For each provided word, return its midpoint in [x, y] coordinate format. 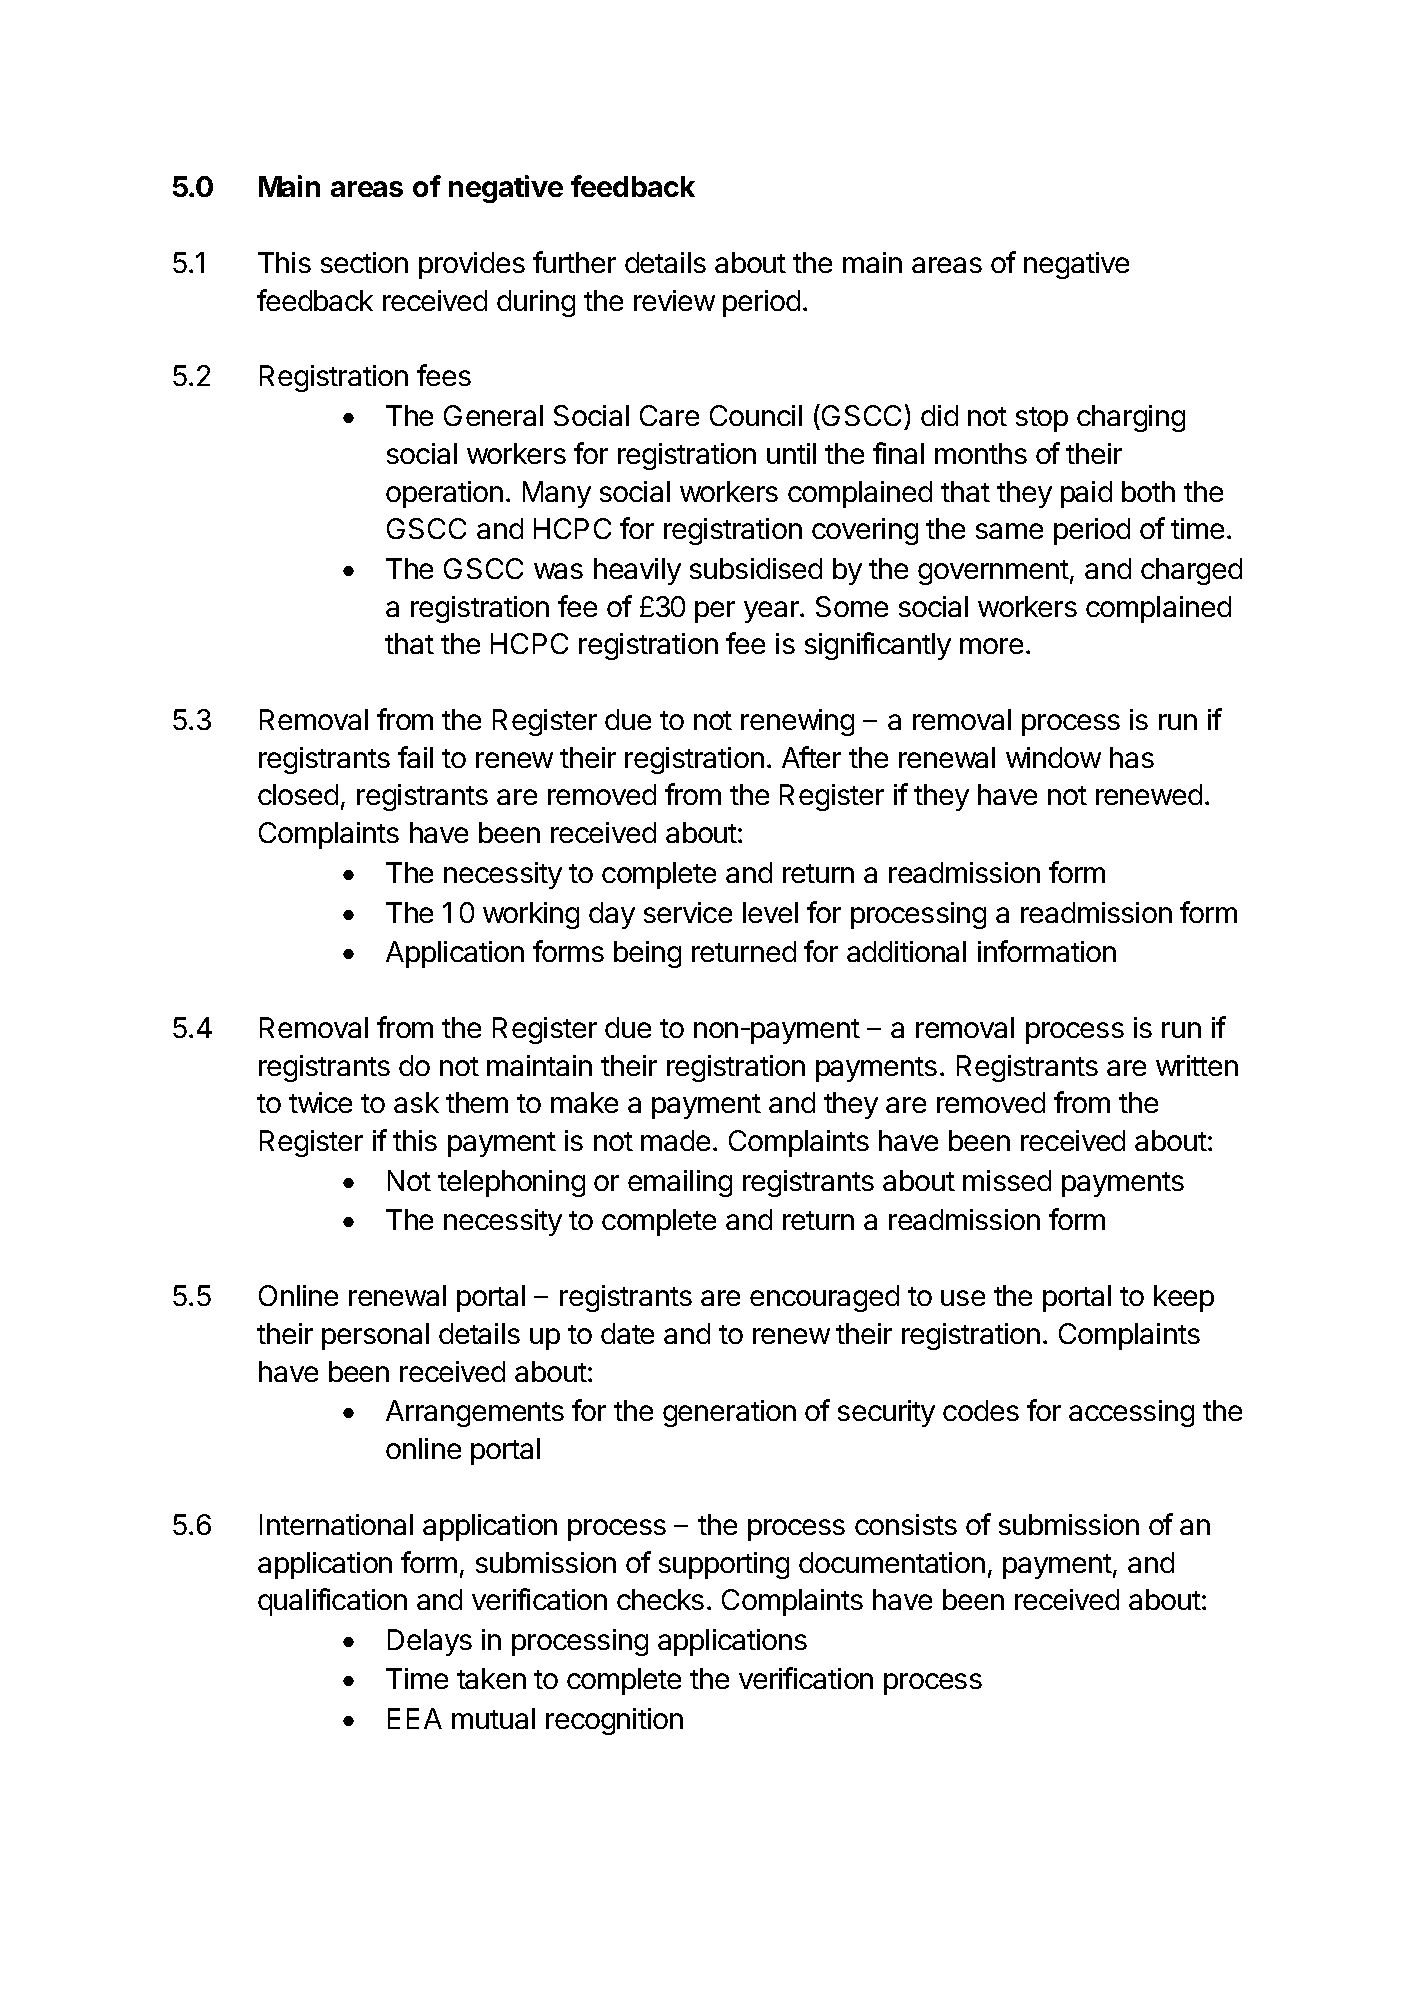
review [674, 300]
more [991, 646]
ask [416, 1102]
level [770, 912]
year [772, 612]
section [364, 262]
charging [1131, 418]
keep [1184, 1298]
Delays [430, 1642]
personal [375, 1336]
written [1197, 1065]
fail [415, 757]
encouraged [824, 1298]
